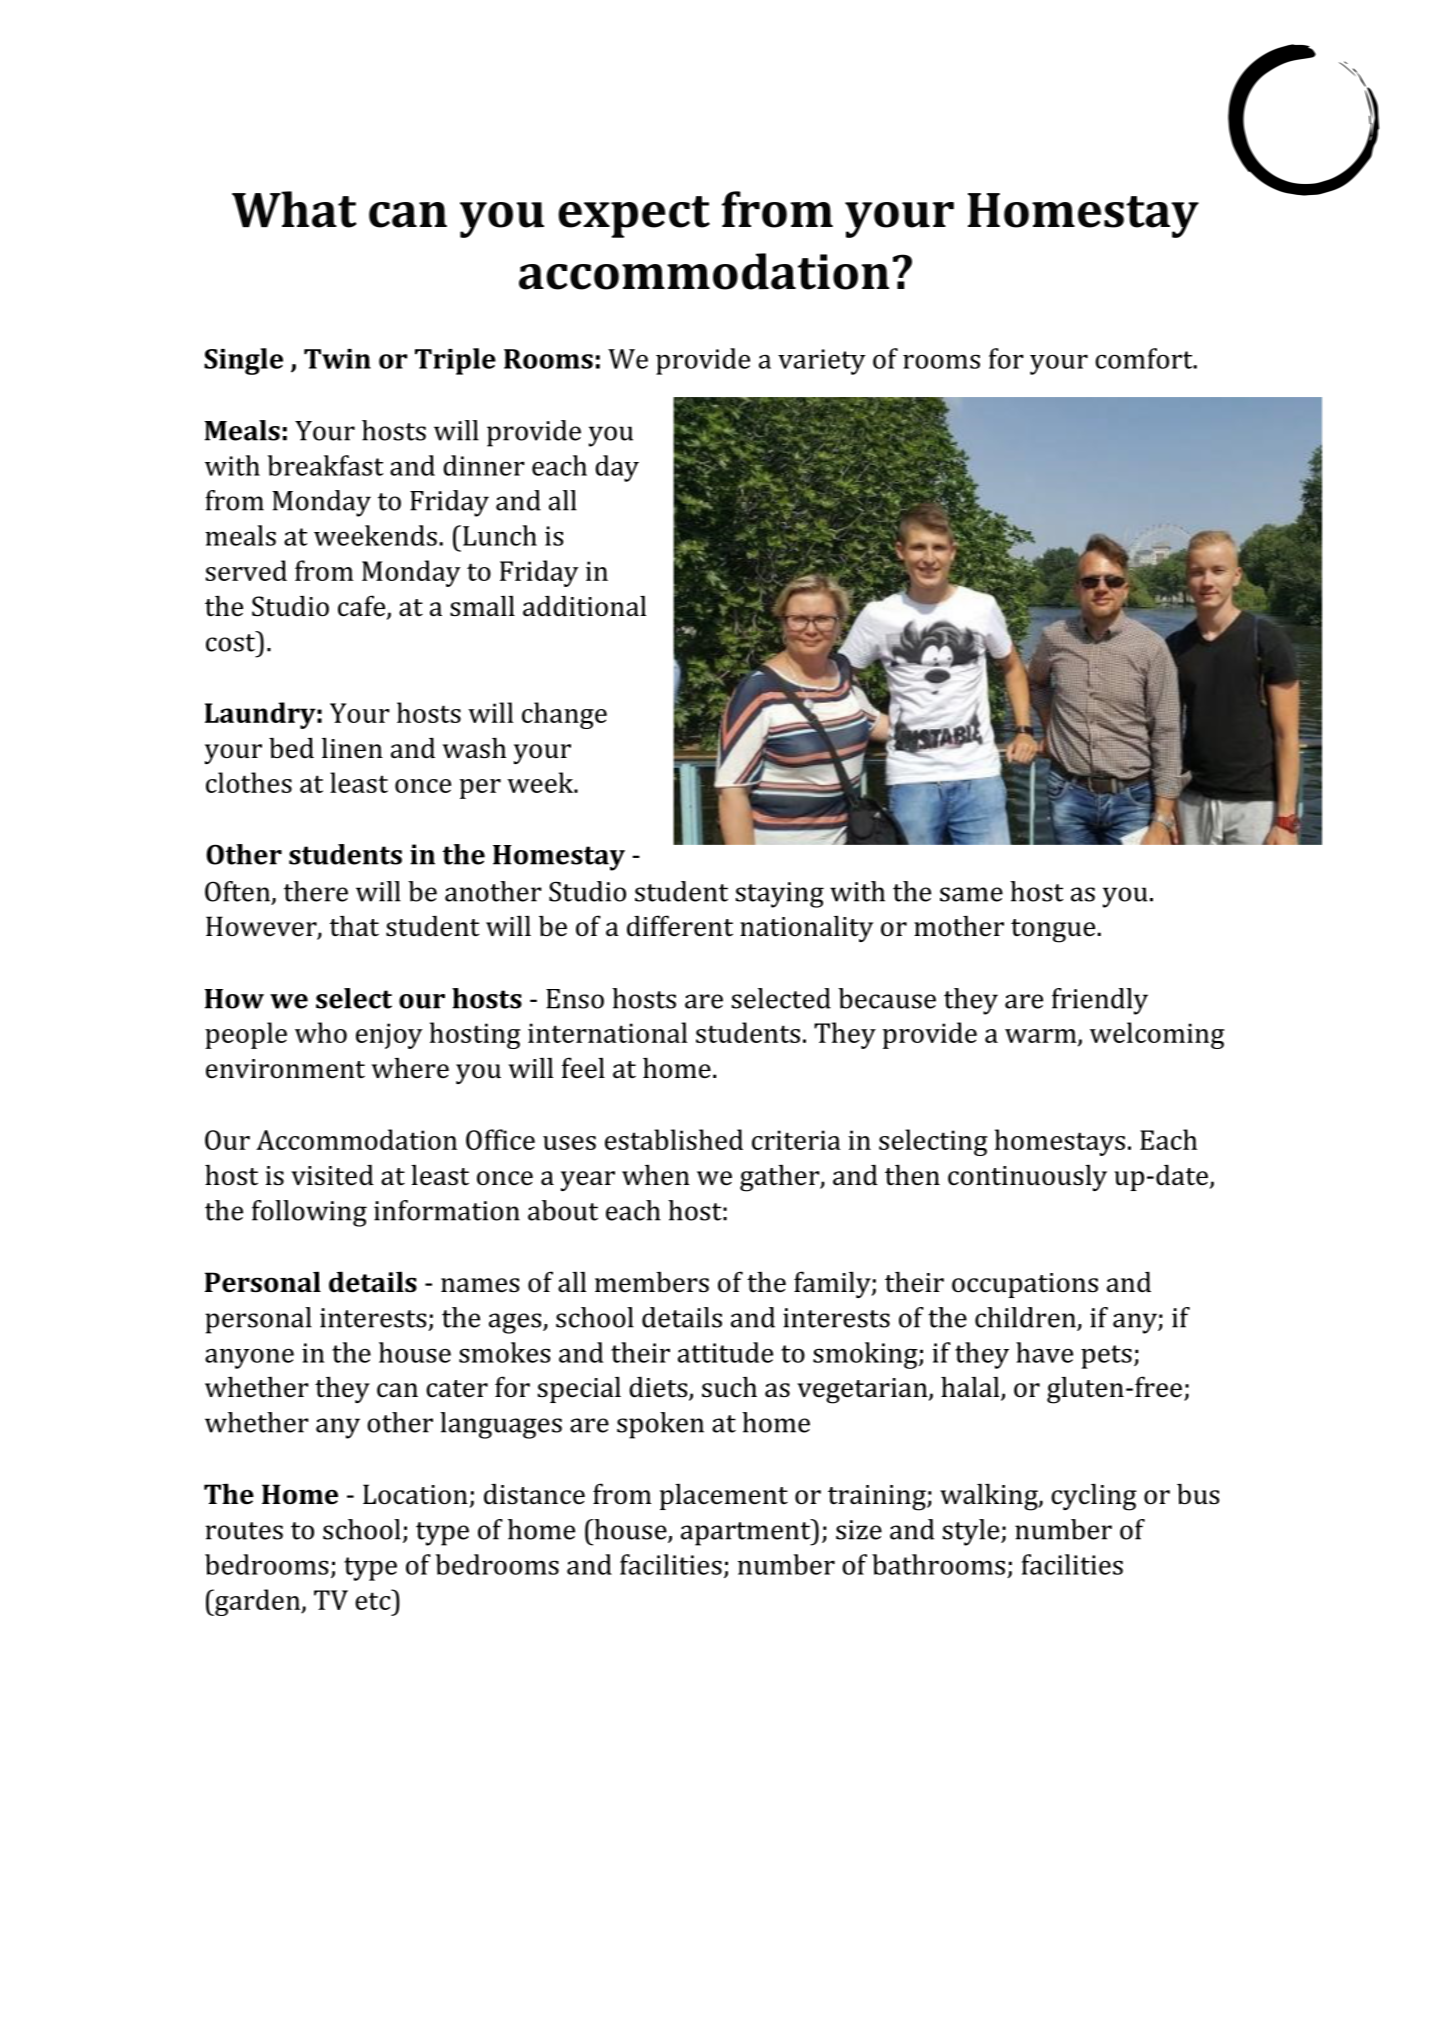 The image size is (1433, 2027). Describe the element at coordinates (1025, 1285) in the screenshot. I see `occupations` at that location.
